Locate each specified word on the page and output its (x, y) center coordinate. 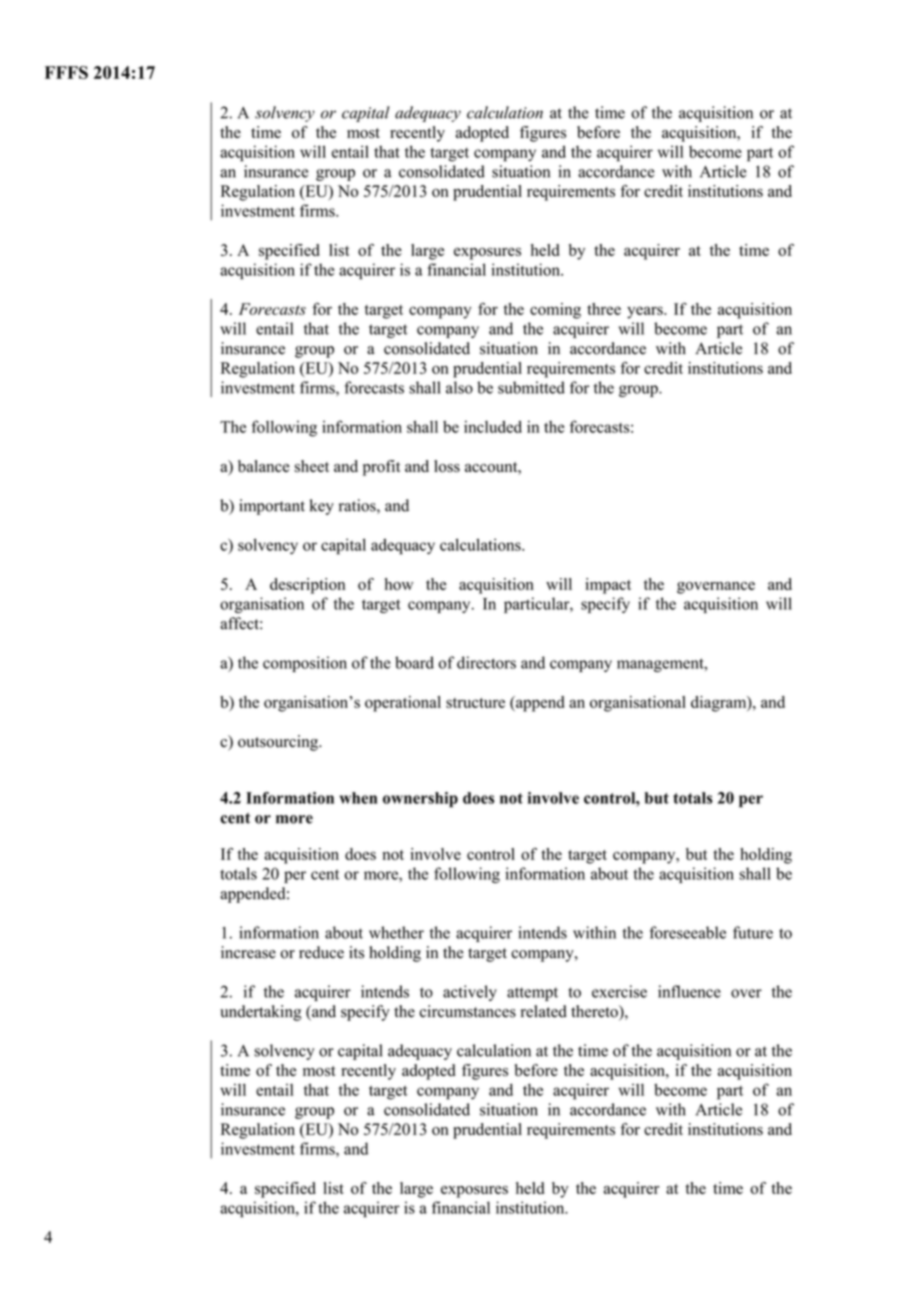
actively (470, 993)
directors (486, 662)
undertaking (261, 1013)
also (459, 387)
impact (608, 586)
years (646, 312)
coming (555, 311)
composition (305, 664)
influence (689, 991)
